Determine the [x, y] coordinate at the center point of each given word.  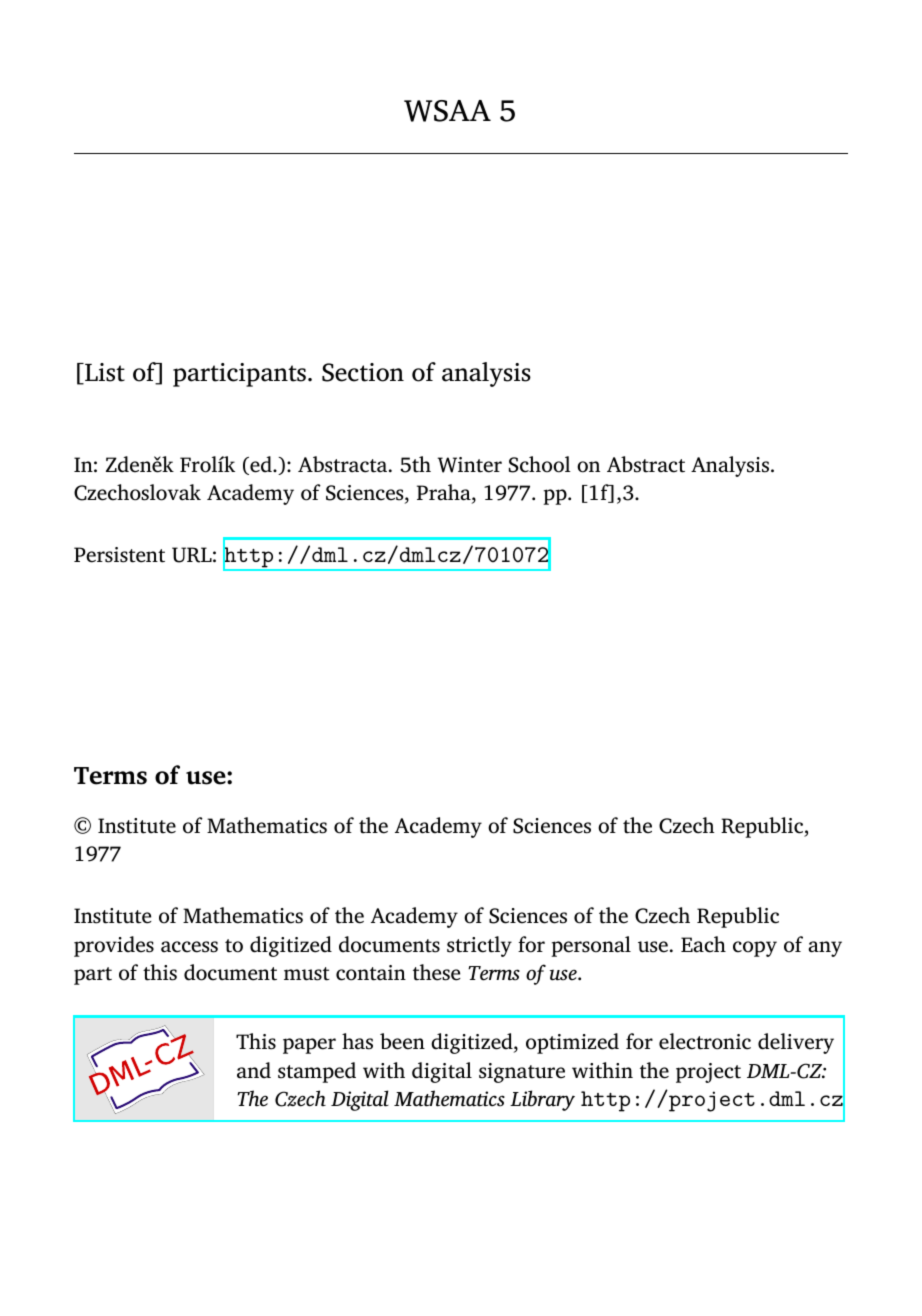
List [104, 373]
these [437, 972]
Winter [470, 465]
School [540, 464]
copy [755, 949]
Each [703, 944]
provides [114, 946]
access [189, 947]
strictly [479, 946]
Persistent [119, 555]
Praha [445, 493]
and [254, 1070]
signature [522, 1073]
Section [363, 372]
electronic [705, 1041]
